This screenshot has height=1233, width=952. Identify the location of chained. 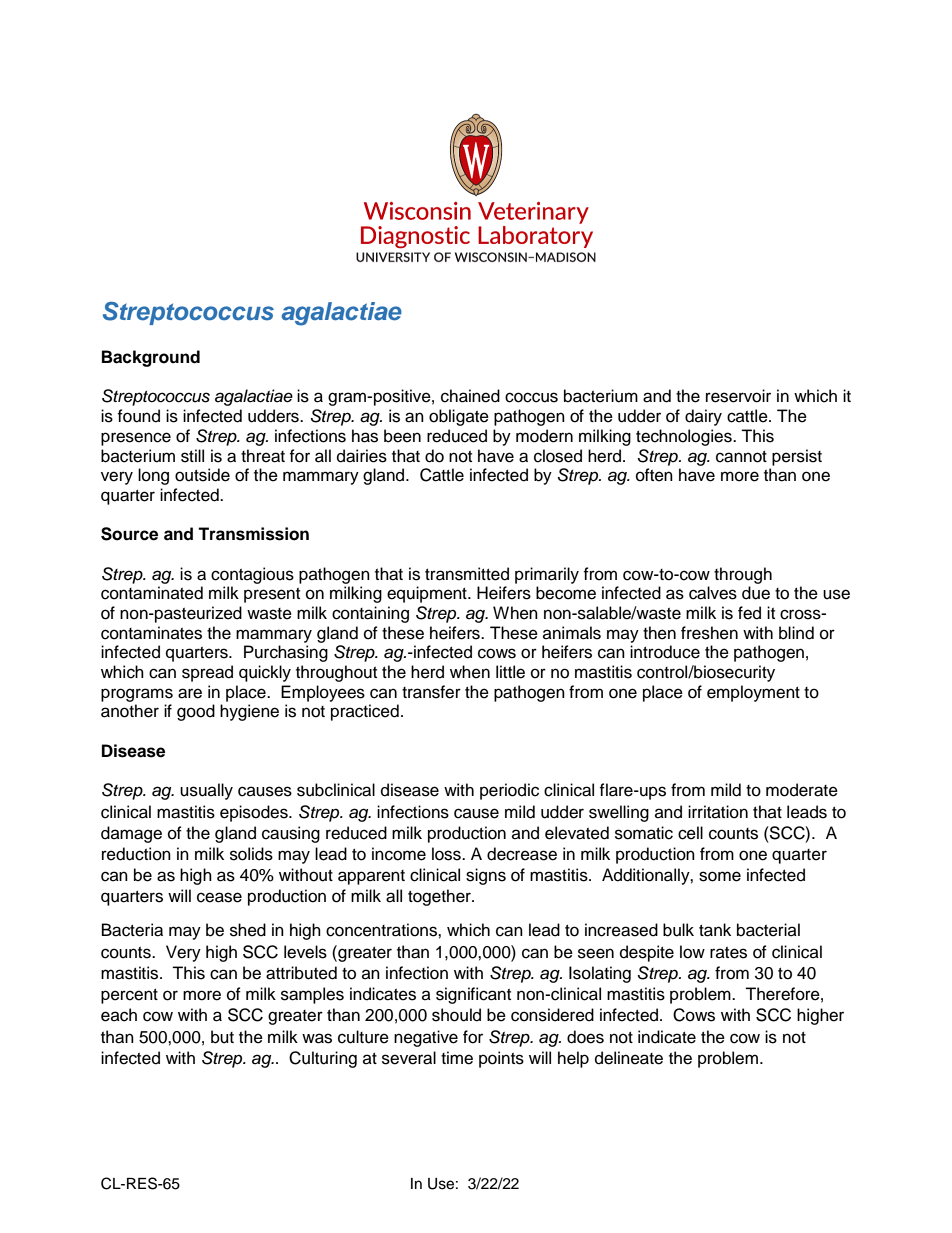
(470, 396).
